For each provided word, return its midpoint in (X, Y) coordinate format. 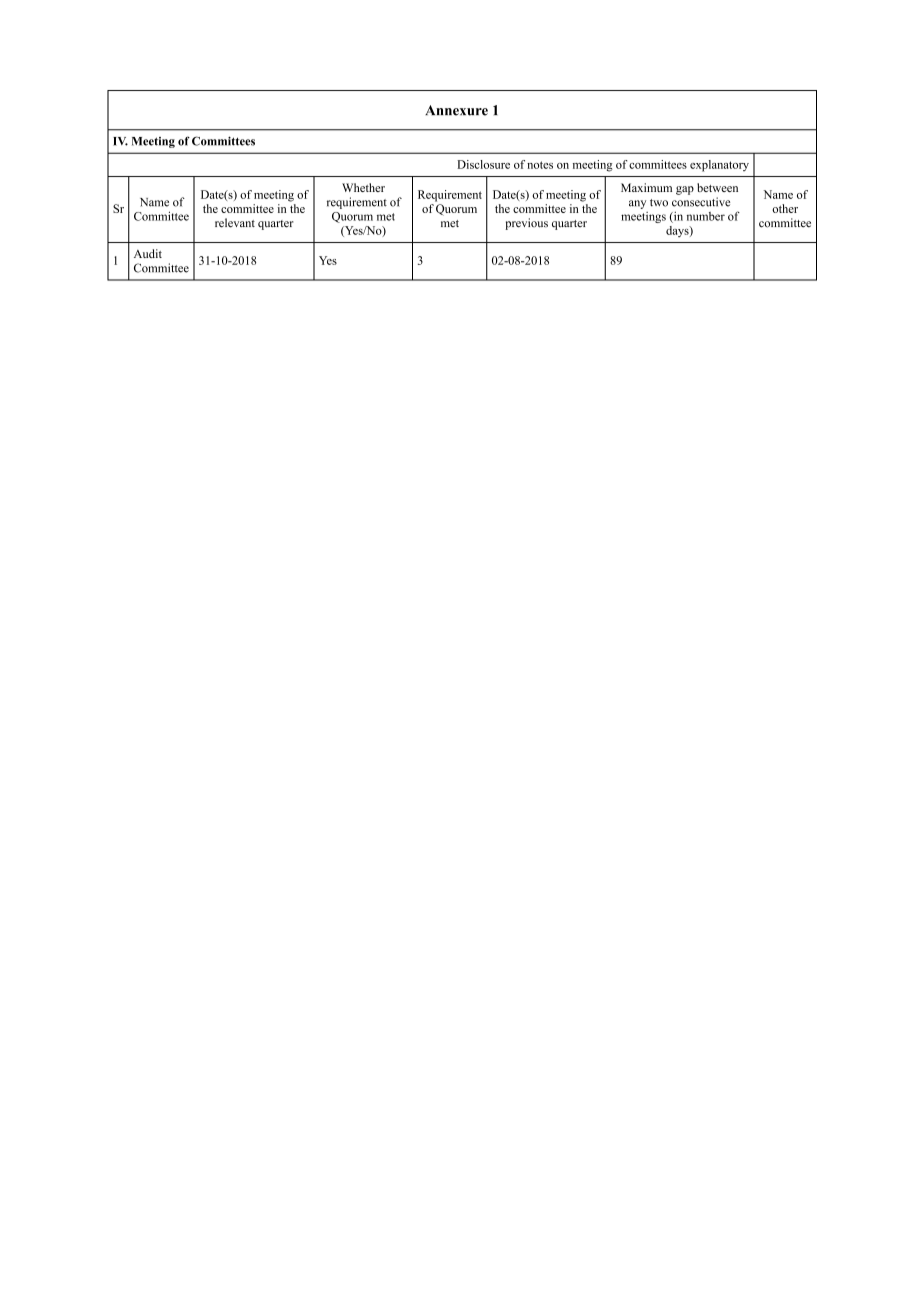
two (659, 203)
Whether (363, 187)
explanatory (719, 166)
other (785, 208)
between (717, 187)
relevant (235, 223)
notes (540, 165)
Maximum (646, 187)
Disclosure (483, 164)
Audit (148, 253)
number (706, 216)
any (637, 204)
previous (526, 224)
